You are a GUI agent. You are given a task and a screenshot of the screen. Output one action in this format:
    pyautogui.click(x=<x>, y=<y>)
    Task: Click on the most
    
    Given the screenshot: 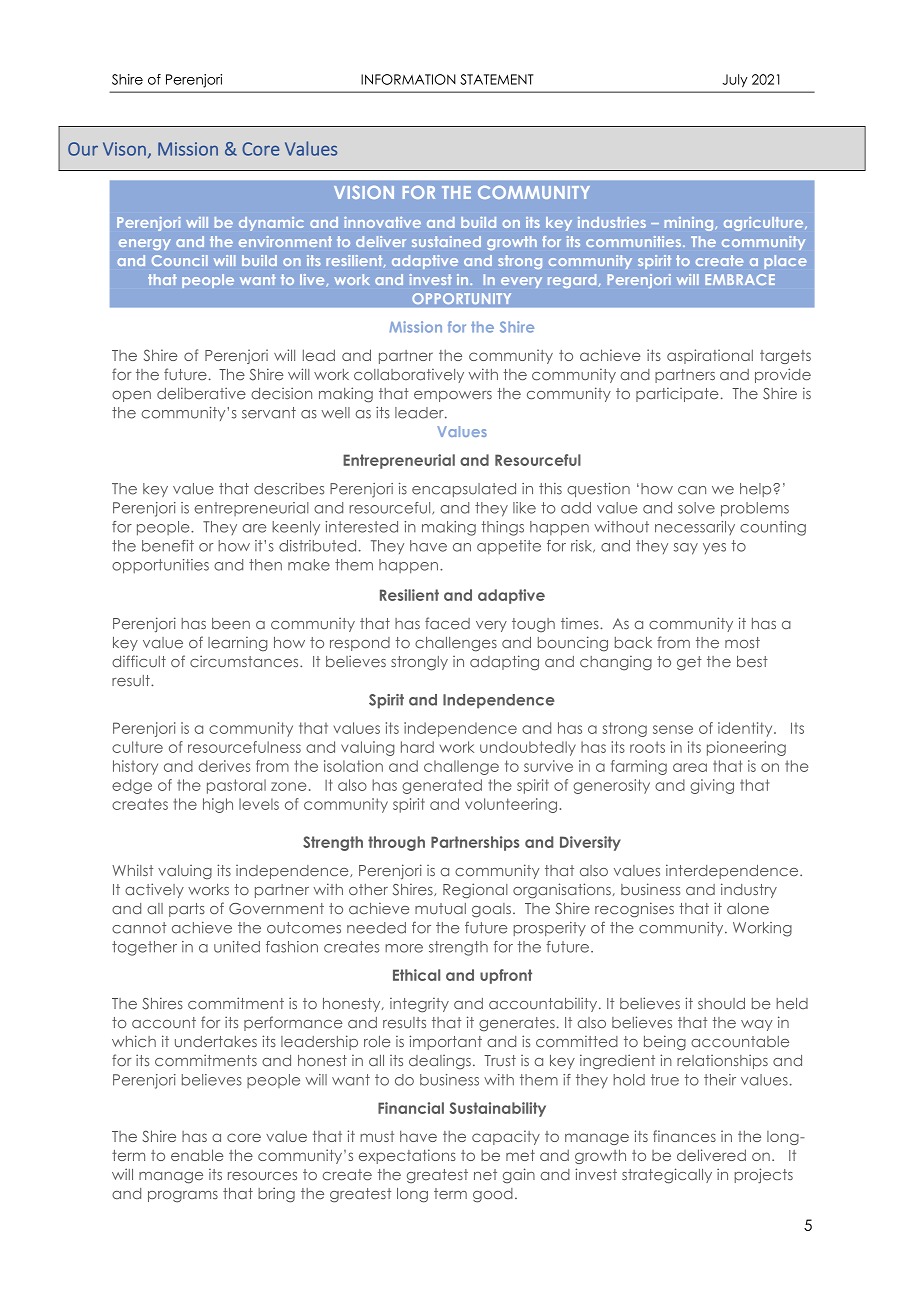 What is the action you would take?
    pyautogui.click(x=742, y=642)
